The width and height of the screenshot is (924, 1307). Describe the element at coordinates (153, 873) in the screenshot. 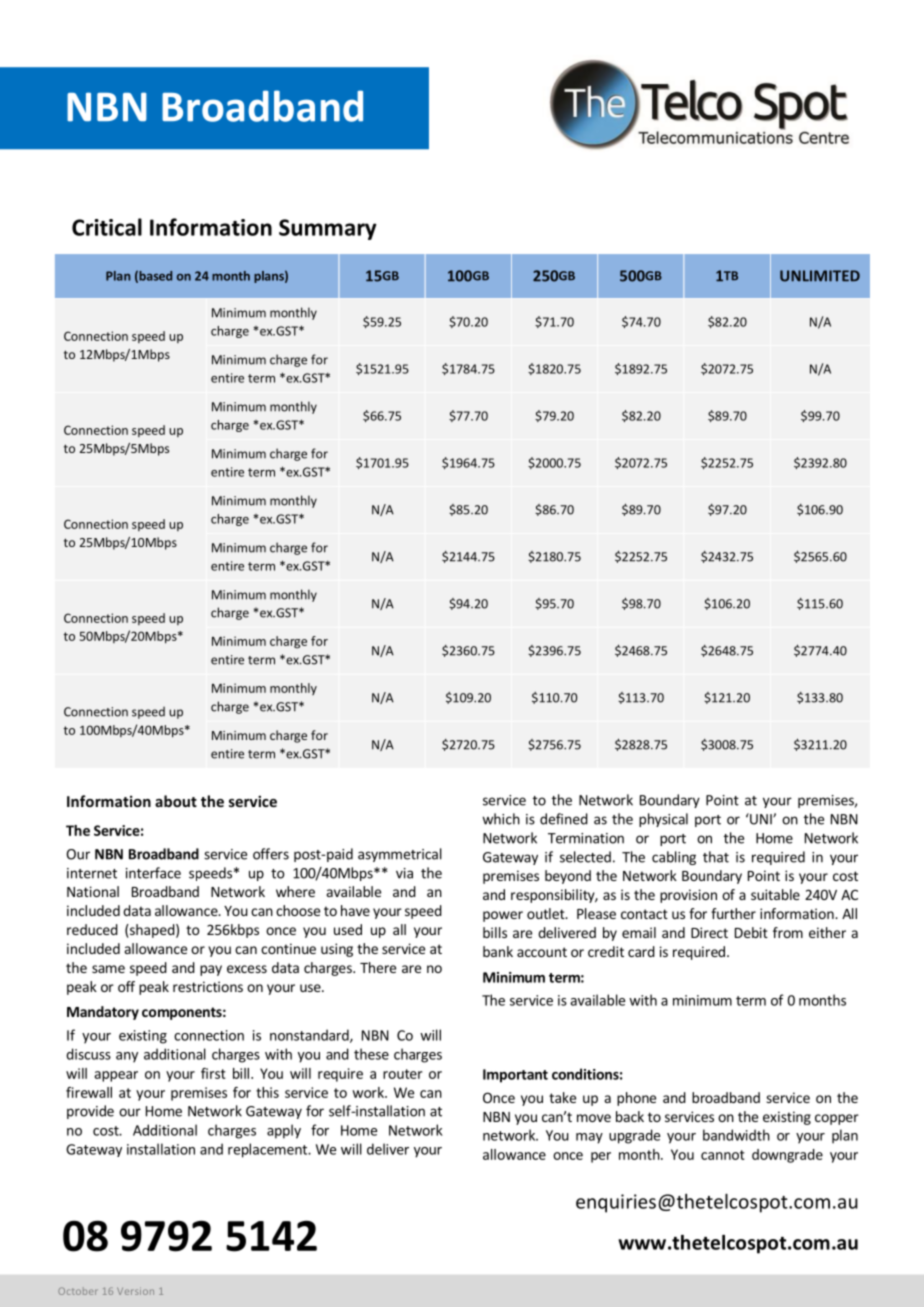

I see `interface` at that location.
